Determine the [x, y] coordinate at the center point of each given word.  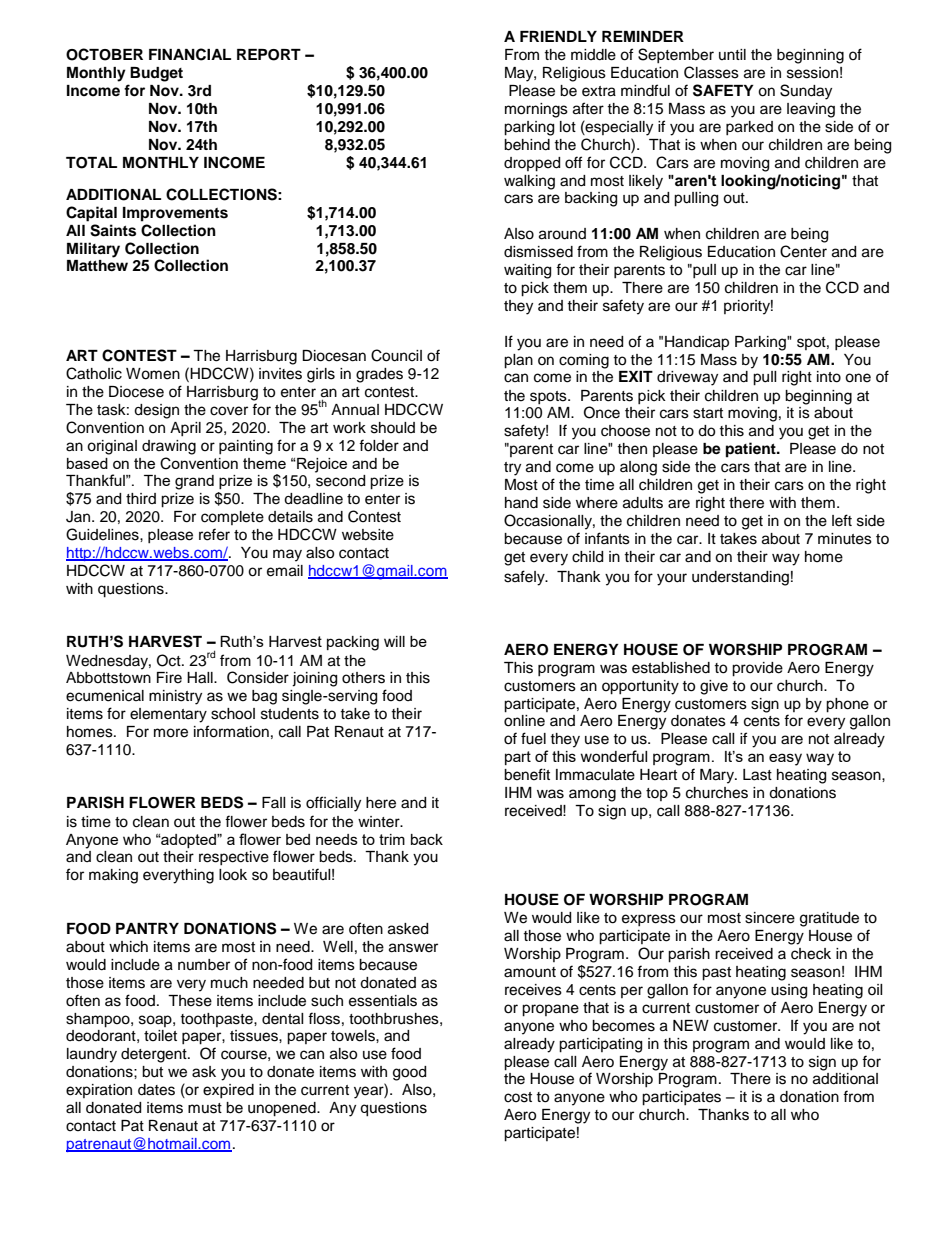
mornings [536, 110]
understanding [740, 578]
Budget [156, 74]
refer [214, 534]
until [732, 54]
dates [156, 1090]
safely [525, 578]
